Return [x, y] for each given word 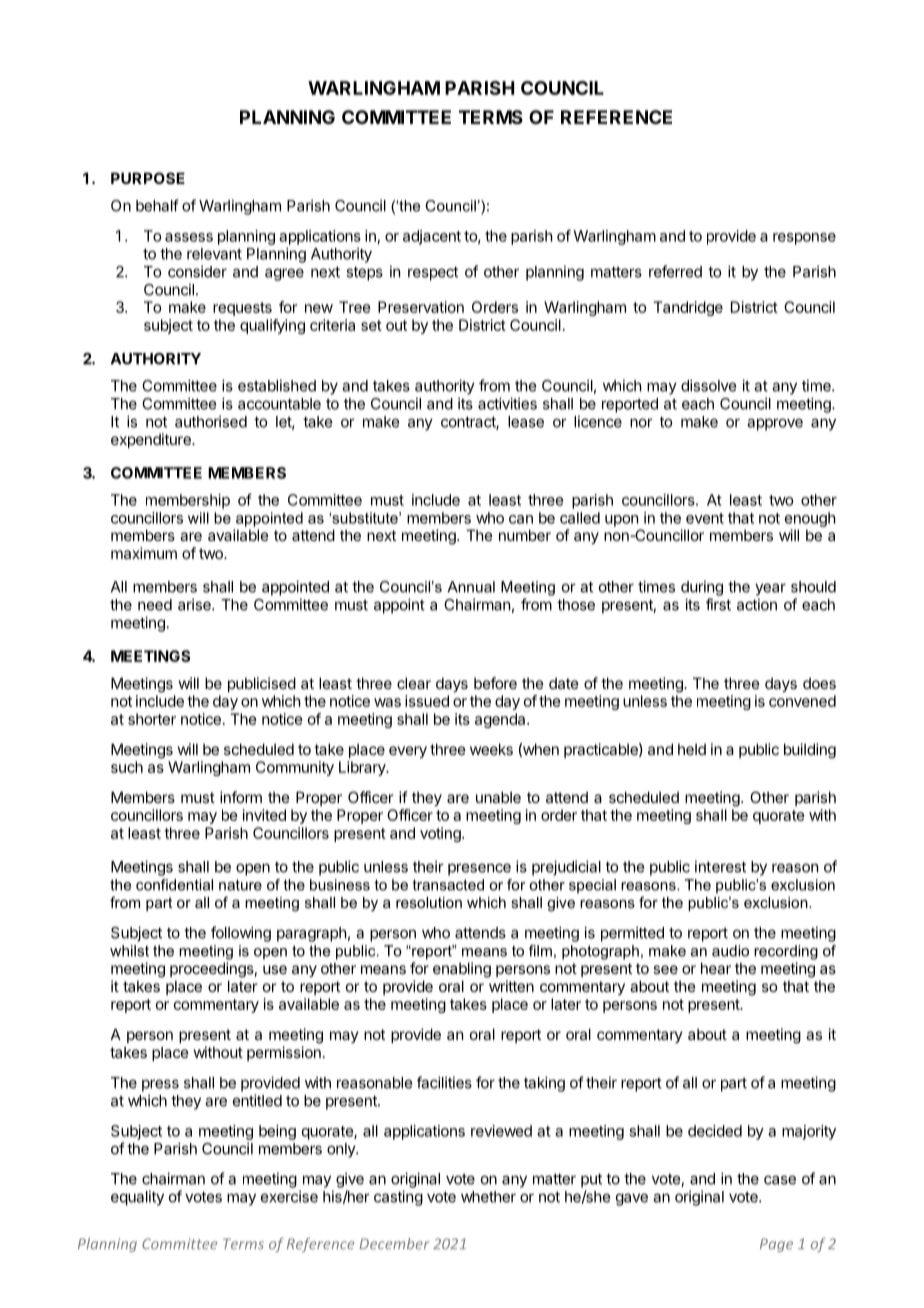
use [275, 969]
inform [241, 797]
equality [137, 1198]
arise [195, 604]
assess [189, 237]
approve [775, 424]
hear [716, 968]
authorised [211, 421]
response [804, 239]
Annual [471, 587]
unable [498, 797]
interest [720, 866]
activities [507, 403]
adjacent [432, 237]
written [511, 986]
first [718, 604]
